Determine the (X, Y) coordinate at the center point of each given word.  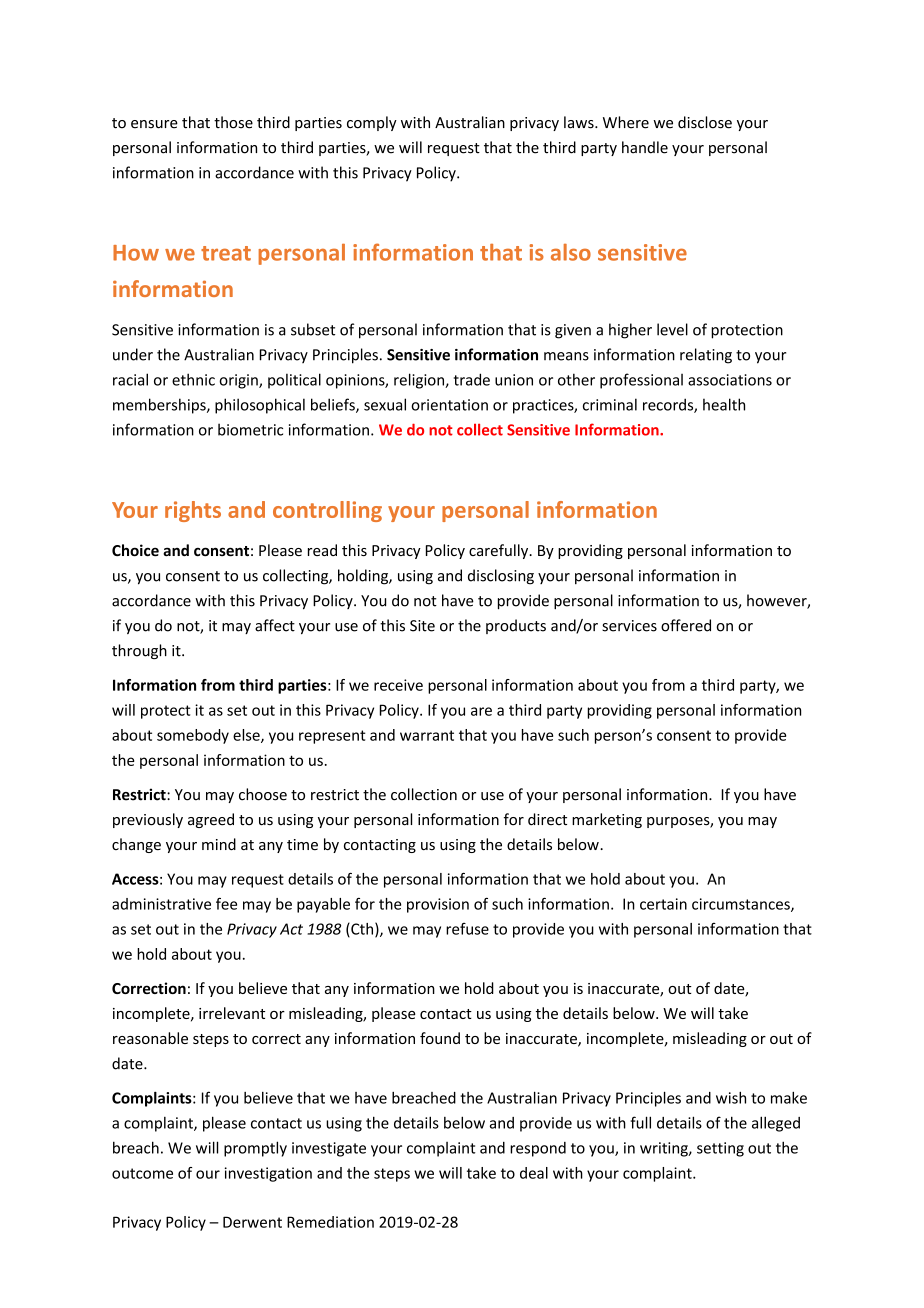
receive (398, 685)
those (233, 122)
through (139, 651)
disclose (705, 122)
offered (686, 625)
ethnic (193, 379)
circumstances (742, 905)
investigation (268, 1174)
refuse (467, 929)
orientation (449, 405)
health (724, 404)
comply (372, 123)
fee (226, 904)
